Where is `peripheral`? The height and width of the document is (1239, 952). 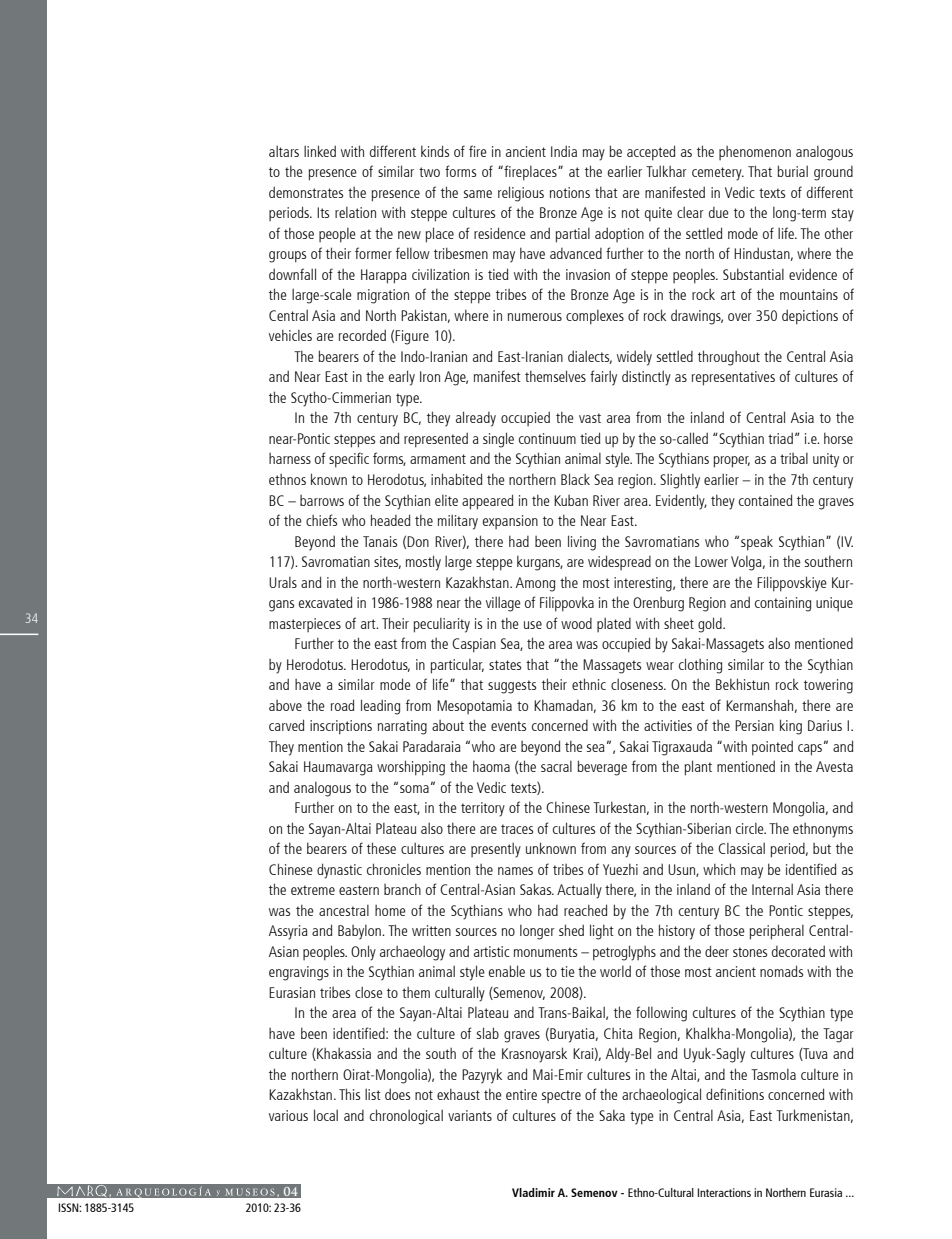
peripheral is located at coordinates (777, 932).
